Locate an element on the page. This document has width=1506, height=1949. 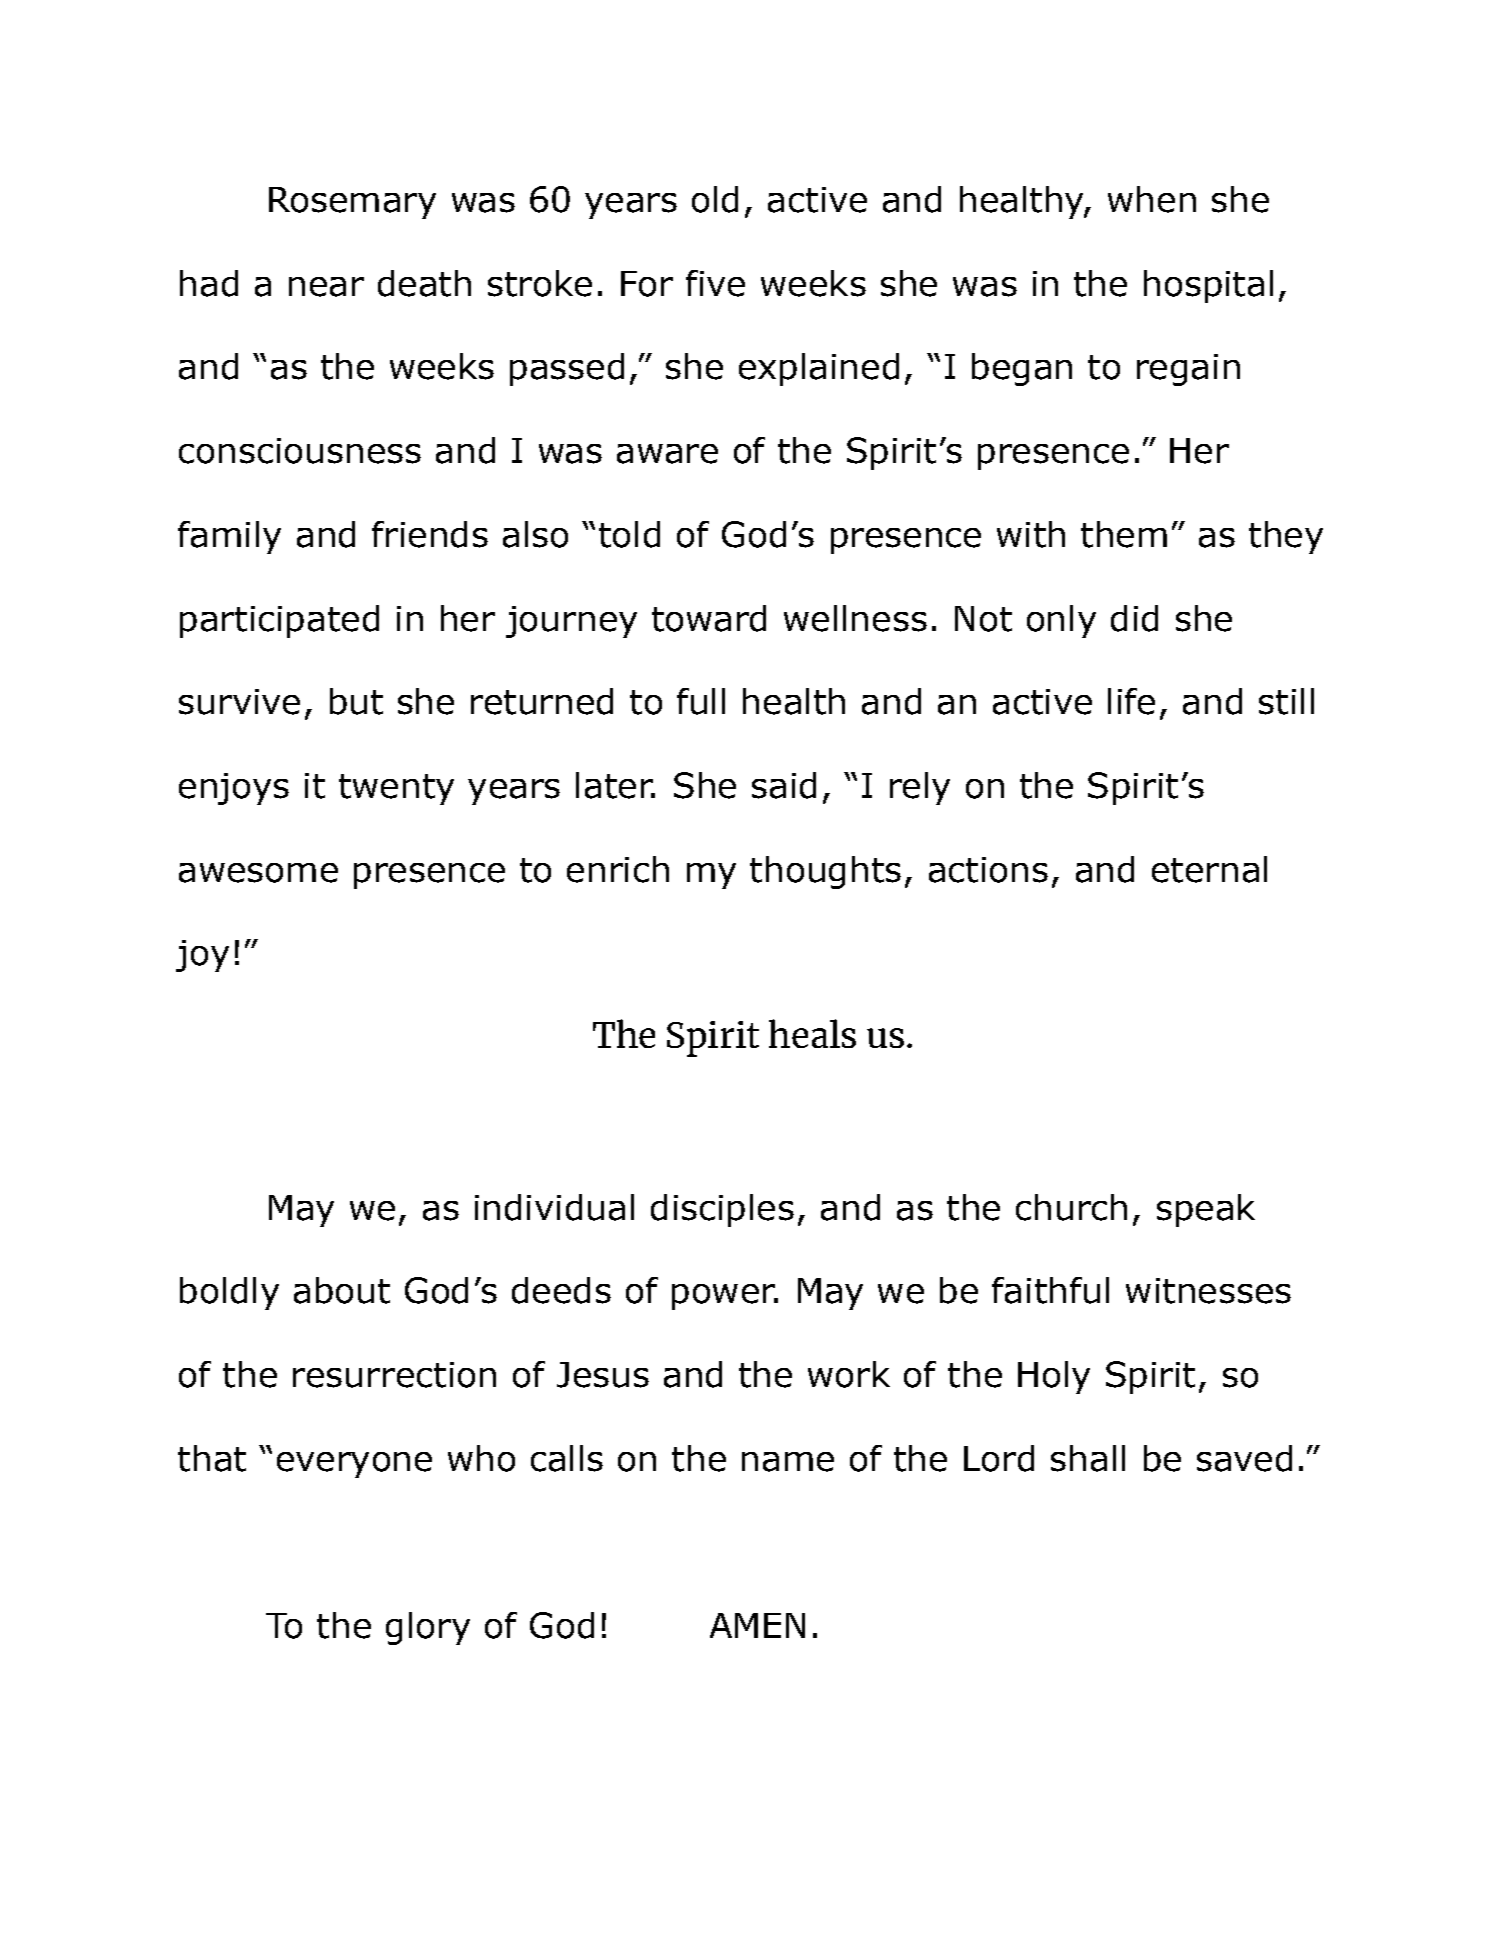
AMEN is located at coordinates (757, 1625).
